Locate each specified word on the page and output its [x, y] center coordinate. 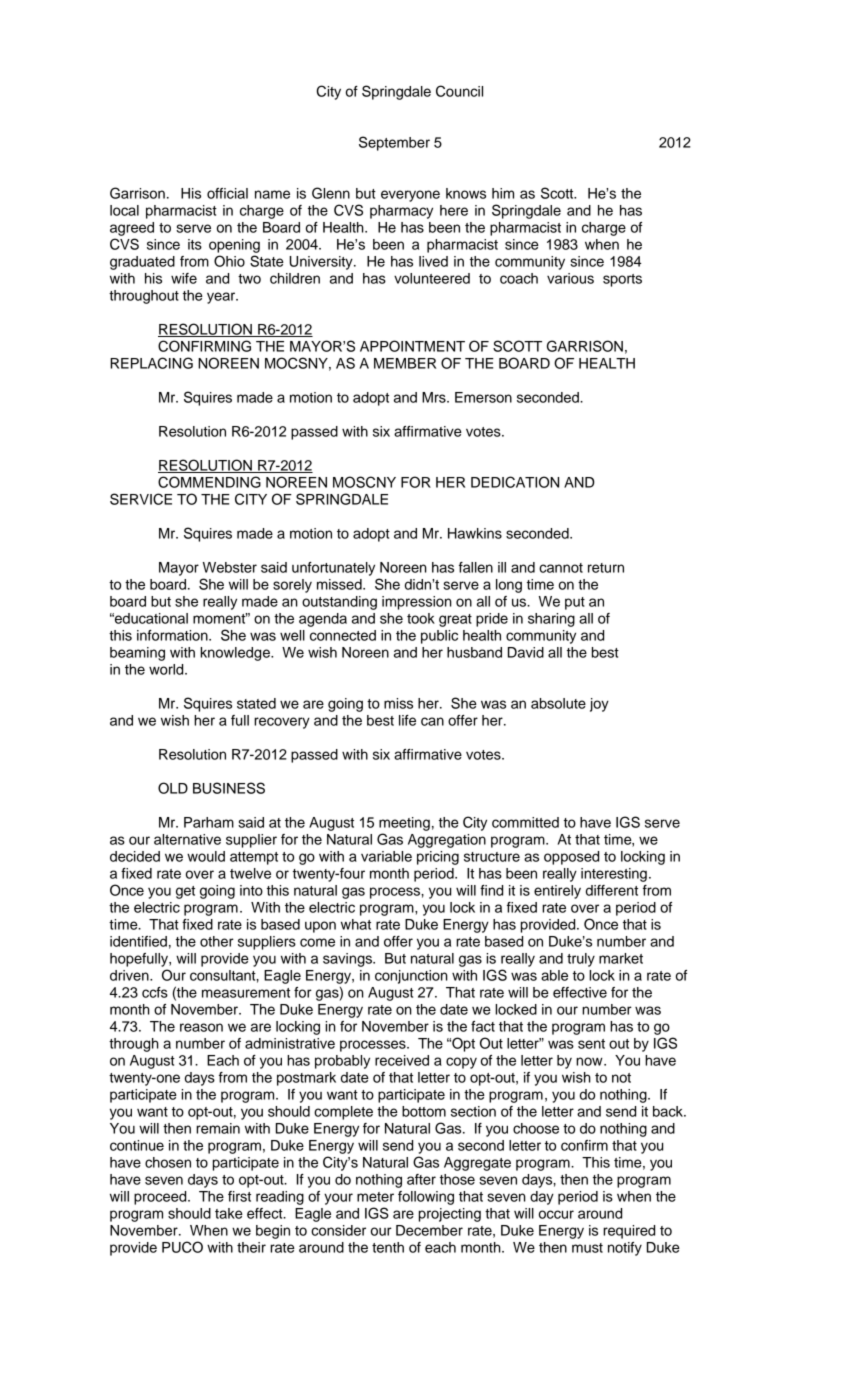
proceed [161, 1198]
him [503, 193]
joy [599, 705]
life [407, 720]
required [629, 1232]
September [394, 143]
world [167, 669]
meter [375, 1197]
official [227, 193]
